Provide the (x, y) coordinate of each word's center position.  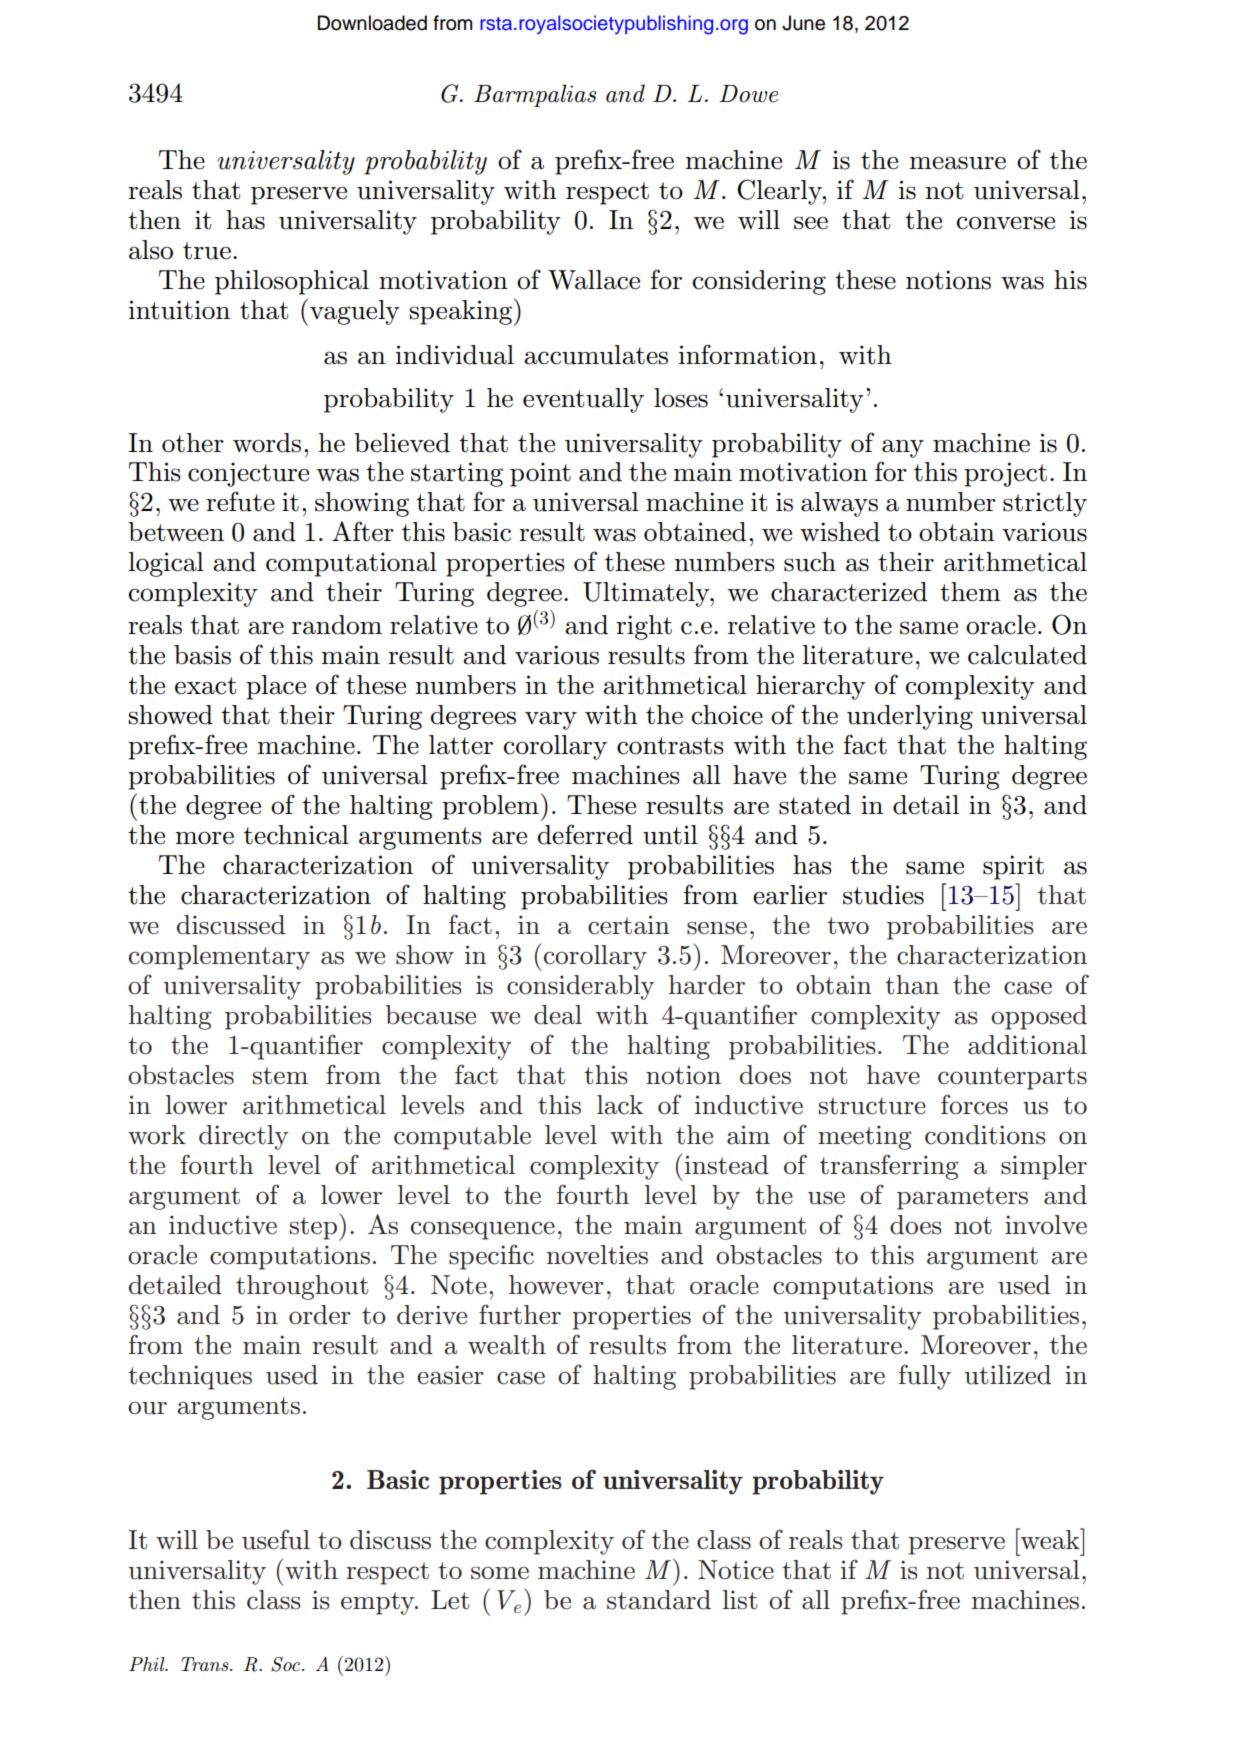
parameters (962, 1198)
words (267, 443)
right (644, 627)
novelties (597, 1255)
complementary (219, 957)
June (803, 23)
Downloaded (372, 23)
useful (276, 1539)
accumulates (596, 355)
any (903, 448)
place (276, 687)
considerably (580, 987)
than (912, 985)
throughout (302, 1287)
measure (957, 163)
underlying (910, 717)
